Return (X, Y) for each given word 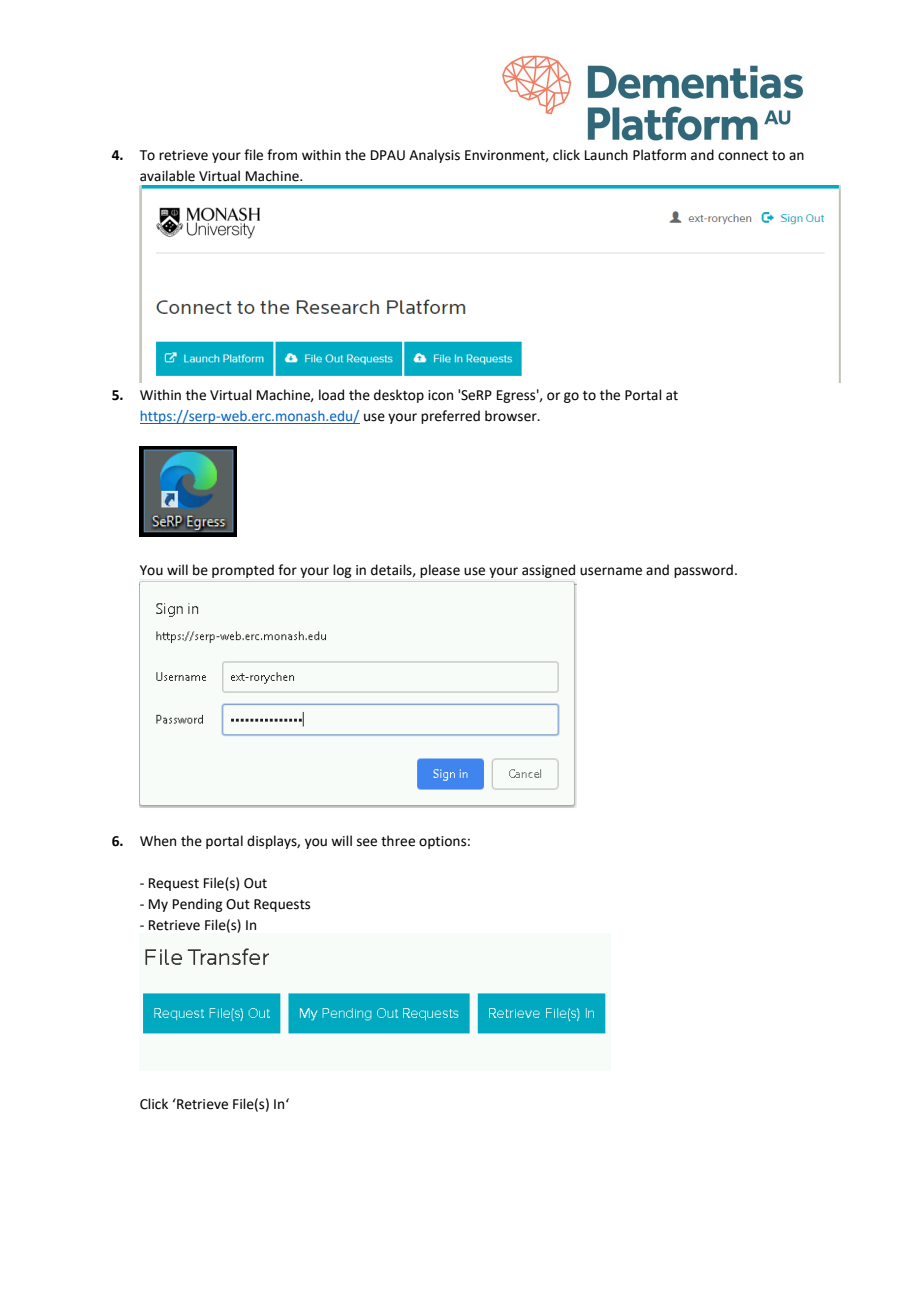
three (398, 841)
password (703, 571)
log (342, 571)
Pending (197, 905)
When (158, 841)
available (167, 176)
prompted (243, 571)
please (440, 571)
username (611, 571)
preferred (450, 417)
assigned (548, 571)
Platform (659, 155)
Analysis (434, 156)
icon (440, 395)
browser (512, 416)
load (331, 395)
